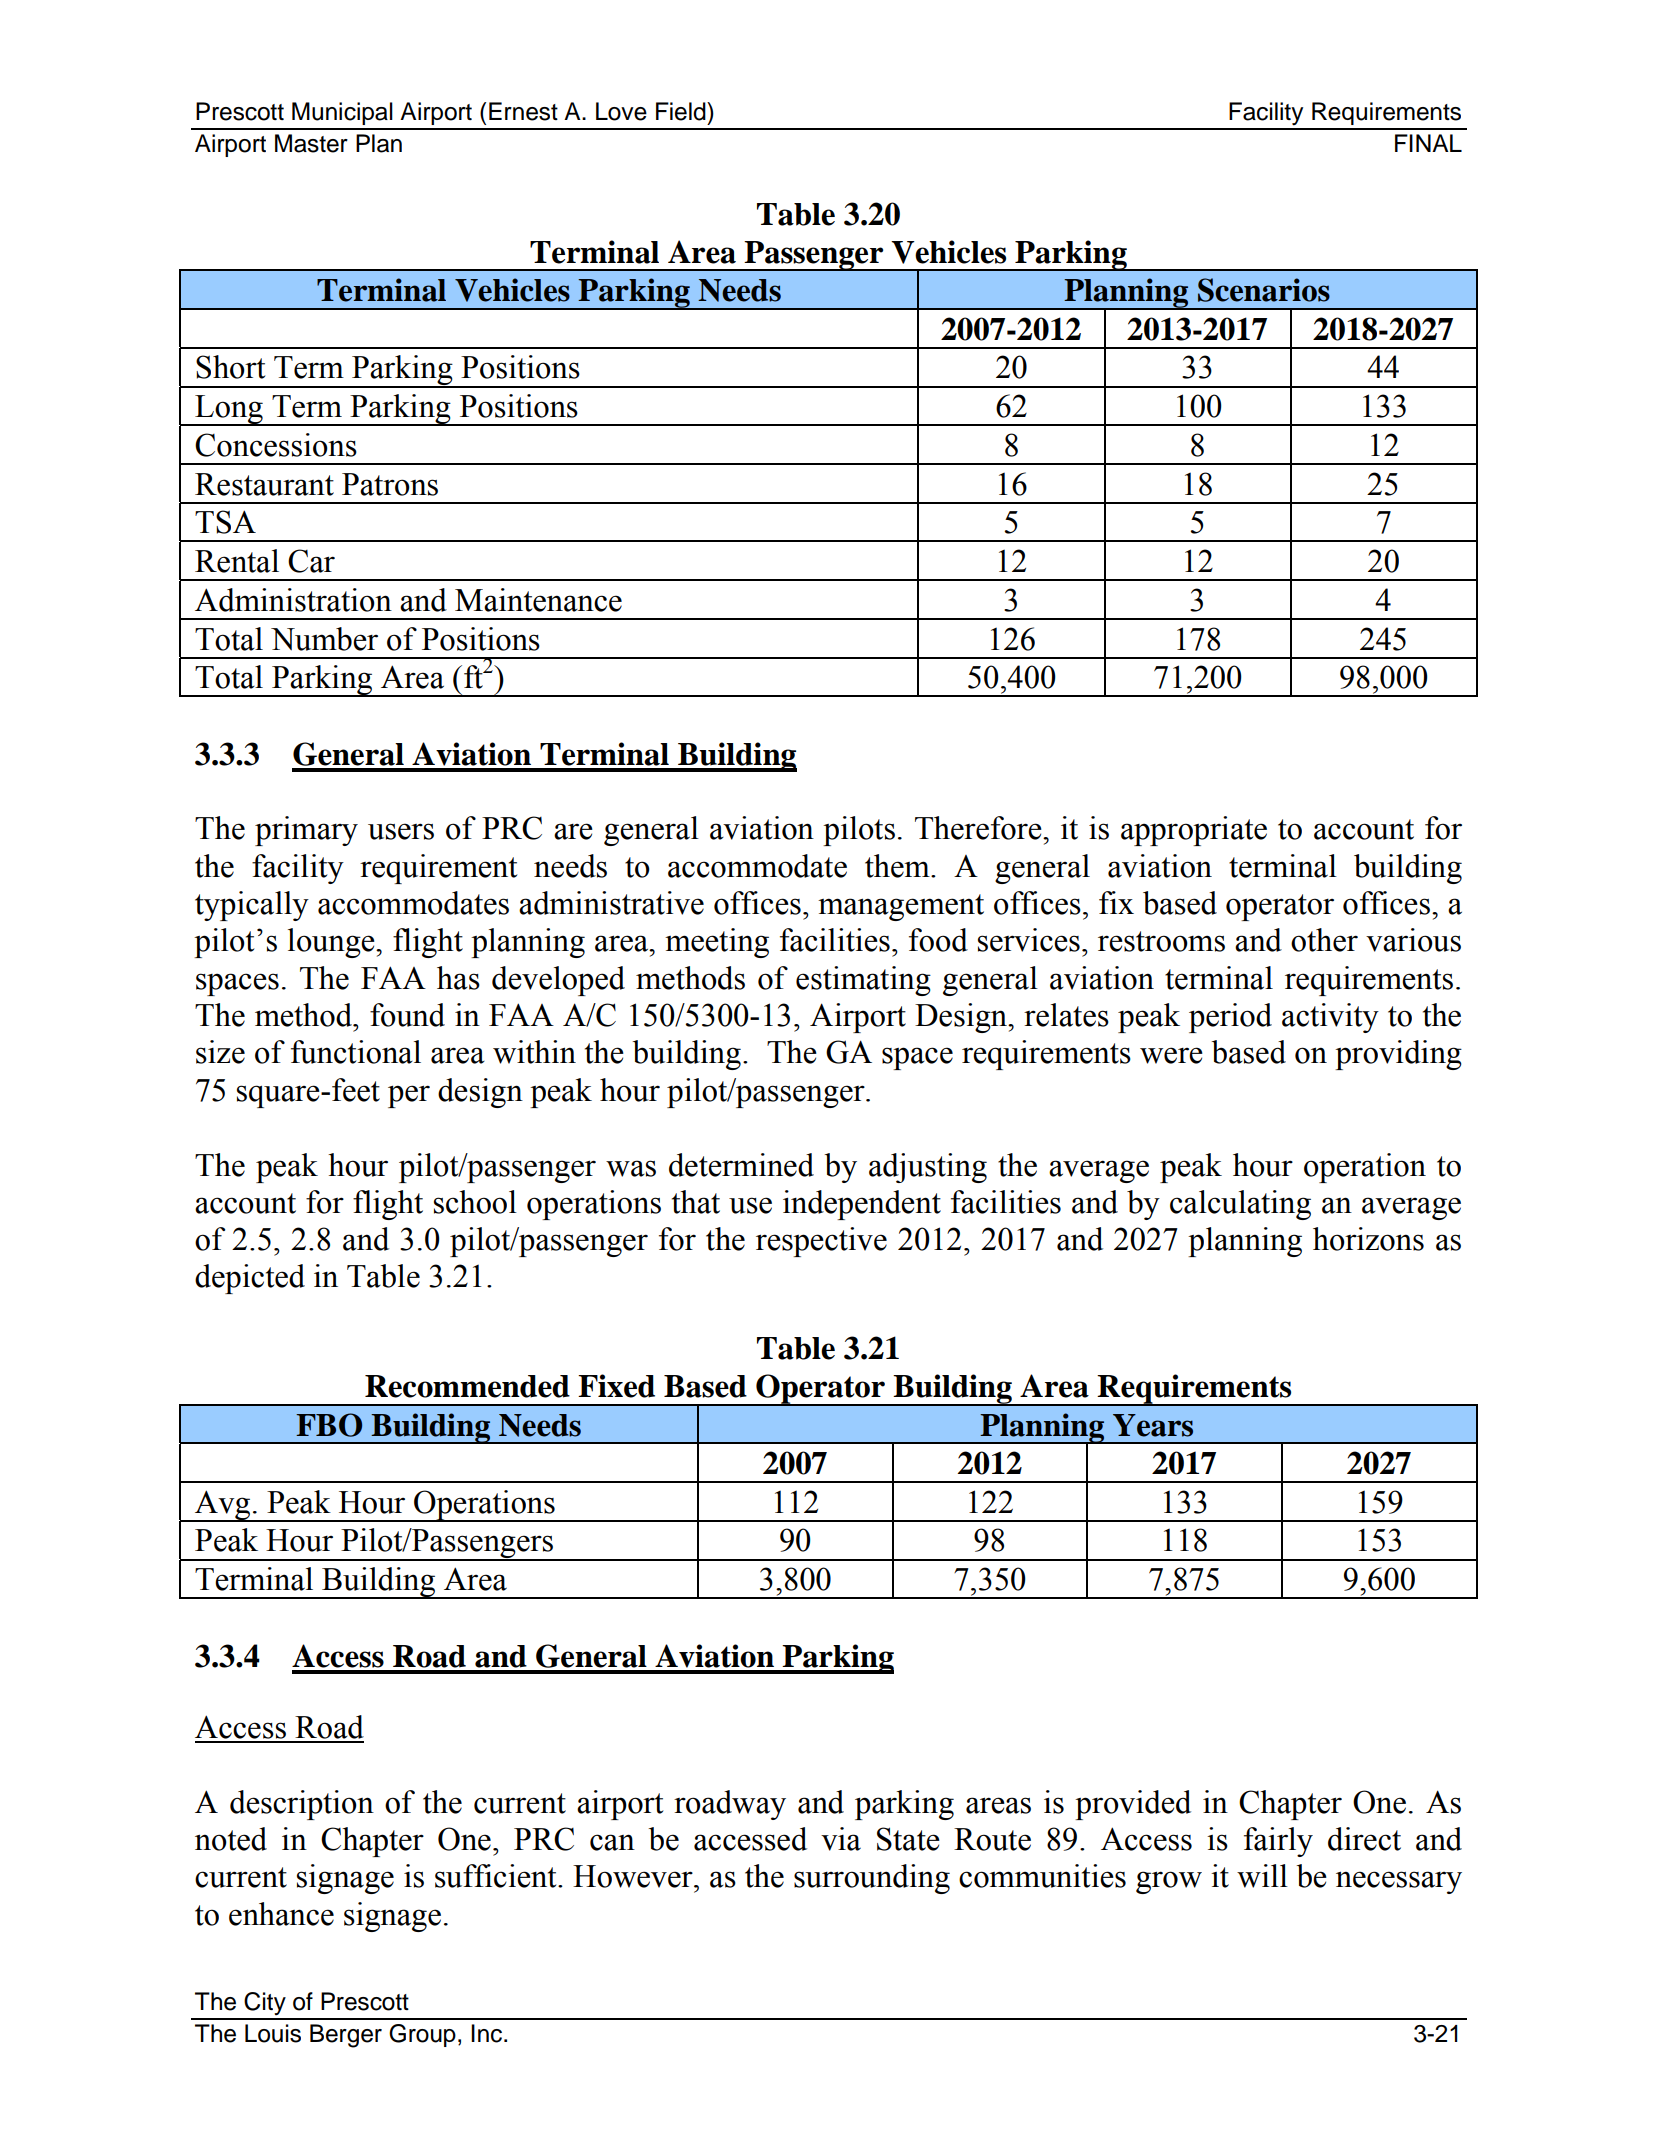  What do you see at coordinates (329, 1425) in the document?
I see `FBO` at bounding box center [329, 1425].
